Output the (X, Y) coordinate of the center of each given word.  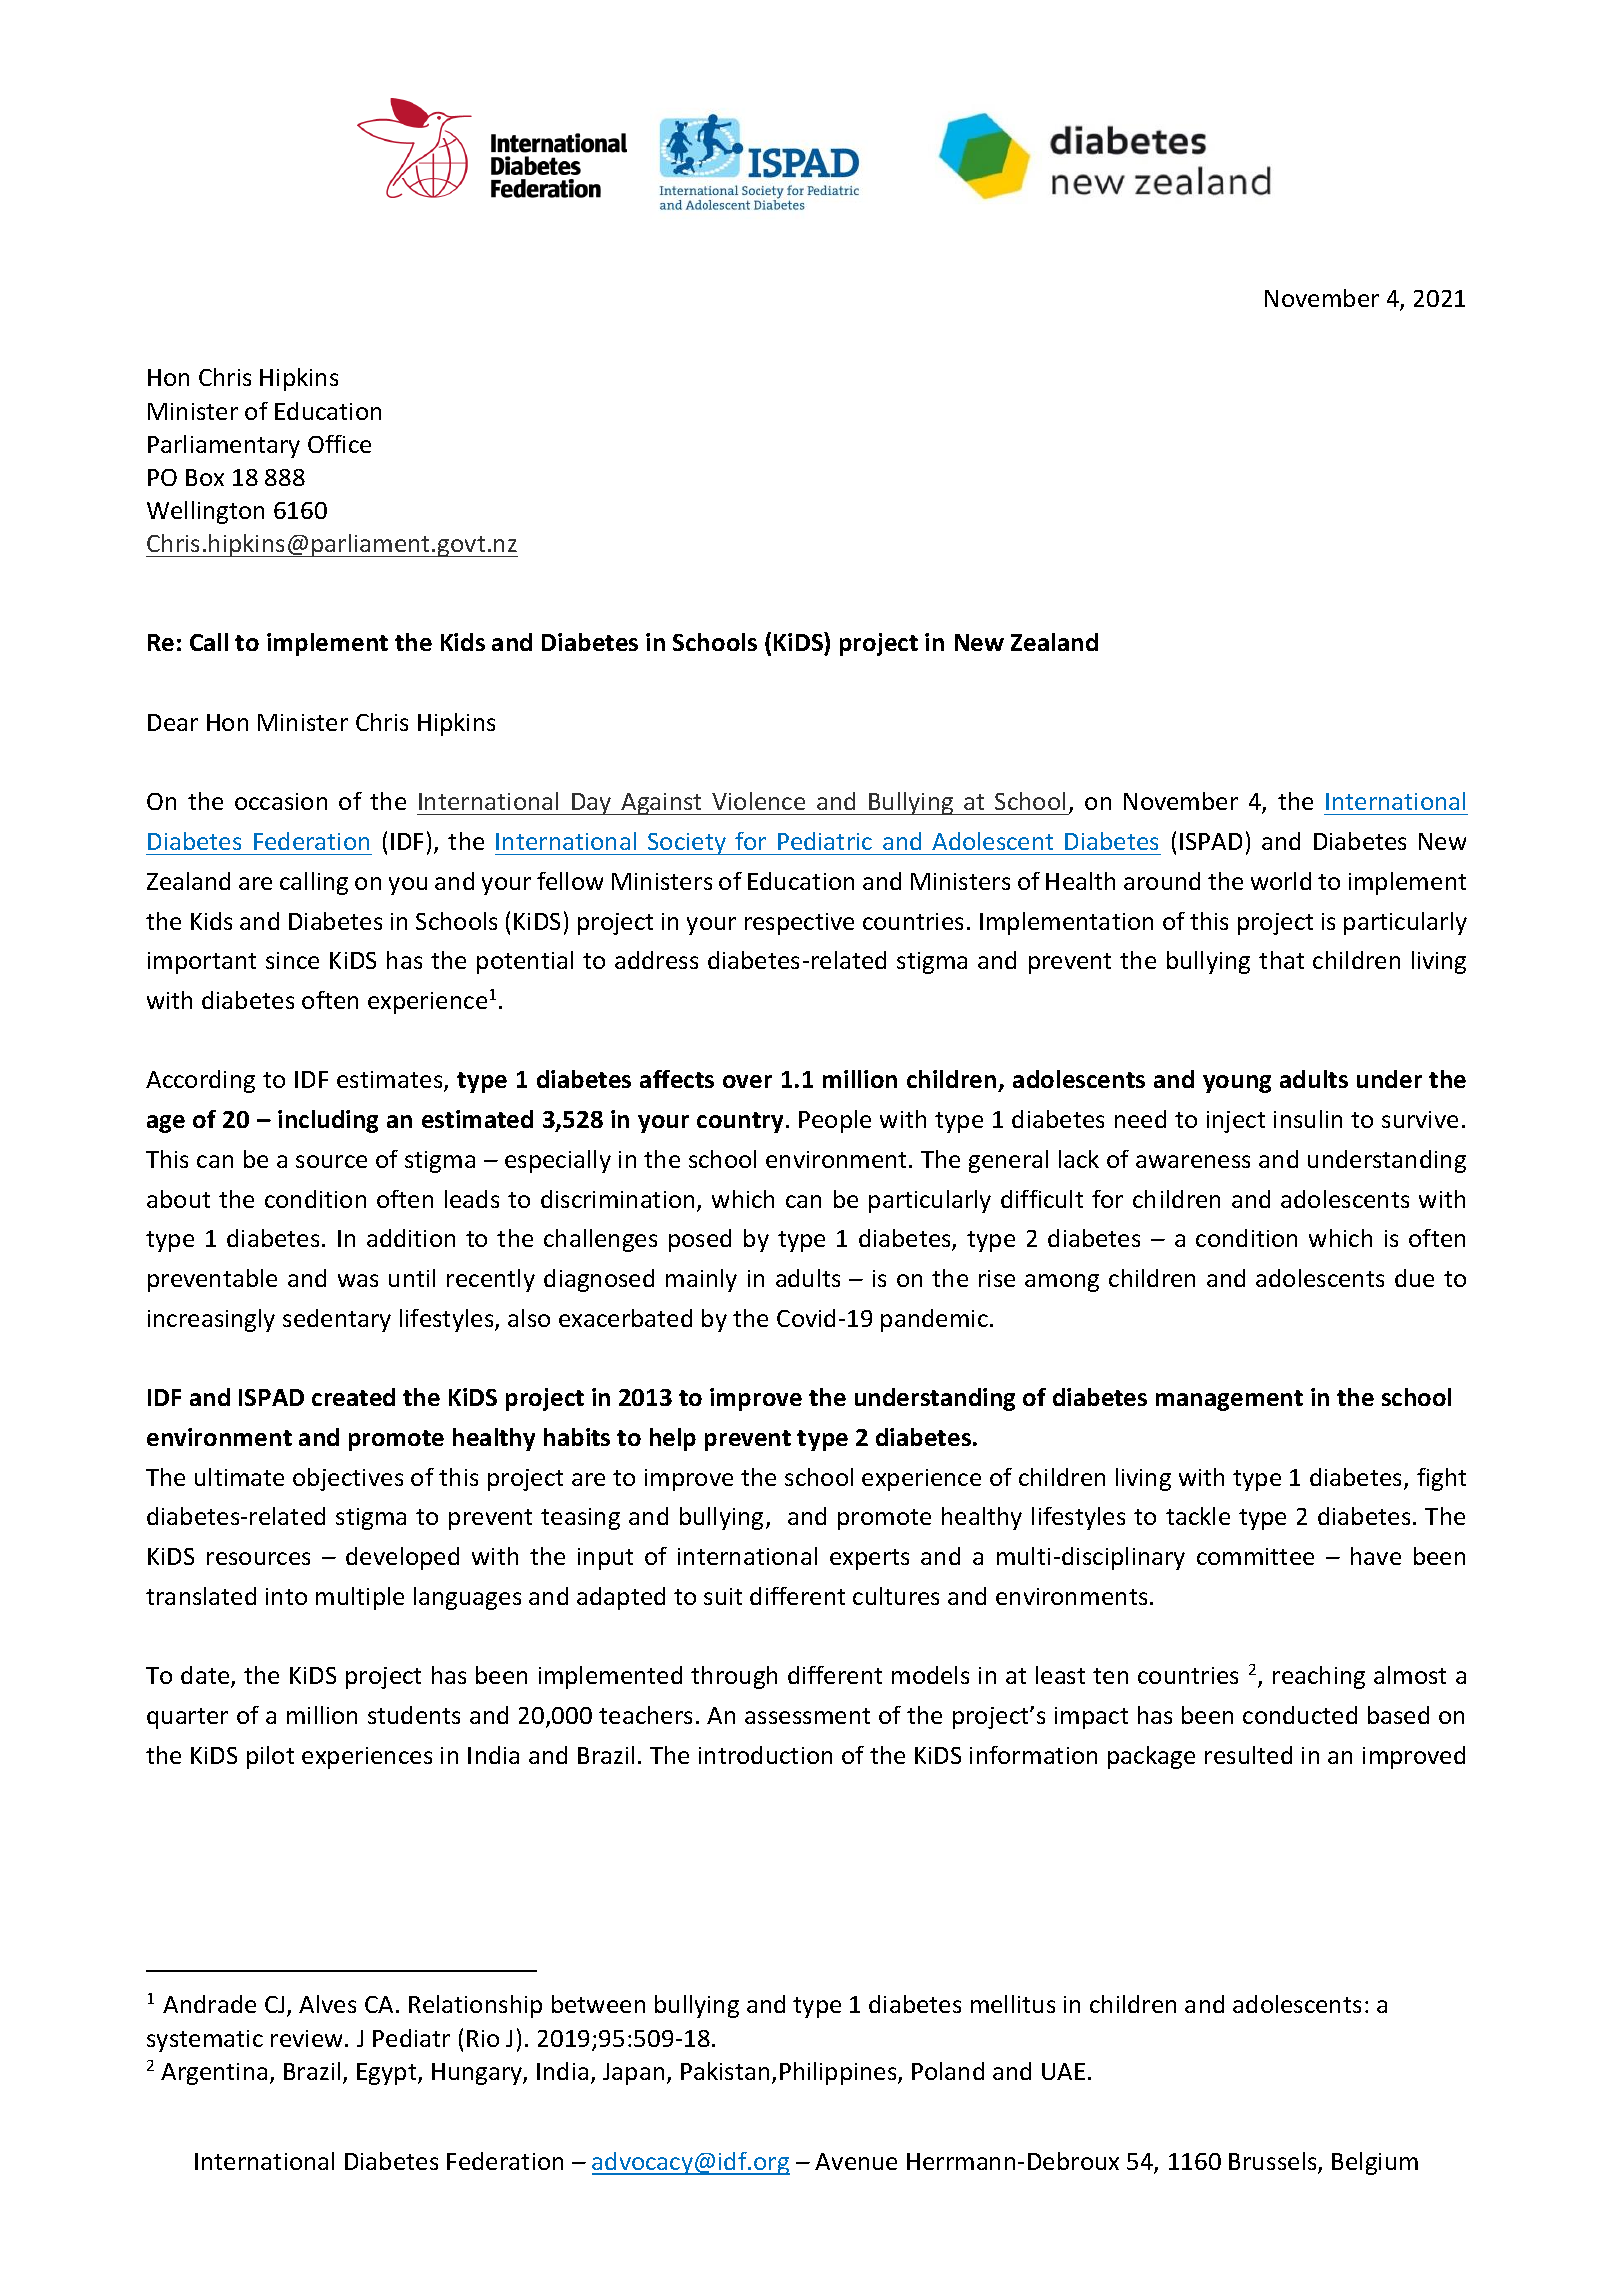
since (292, 960)
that (1281, 960)
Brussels (1274, 2162)
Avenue (856, 2161)
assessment (807, 1716)
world (1281, 881)
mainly (701, 1280)
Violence (758, 801)
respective (799, 924)
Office (339, 444)
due (1414, 1278)
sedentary (337, 1320)
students (414, 1715)
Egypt (388, 2074)
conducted (1300, 1715)
